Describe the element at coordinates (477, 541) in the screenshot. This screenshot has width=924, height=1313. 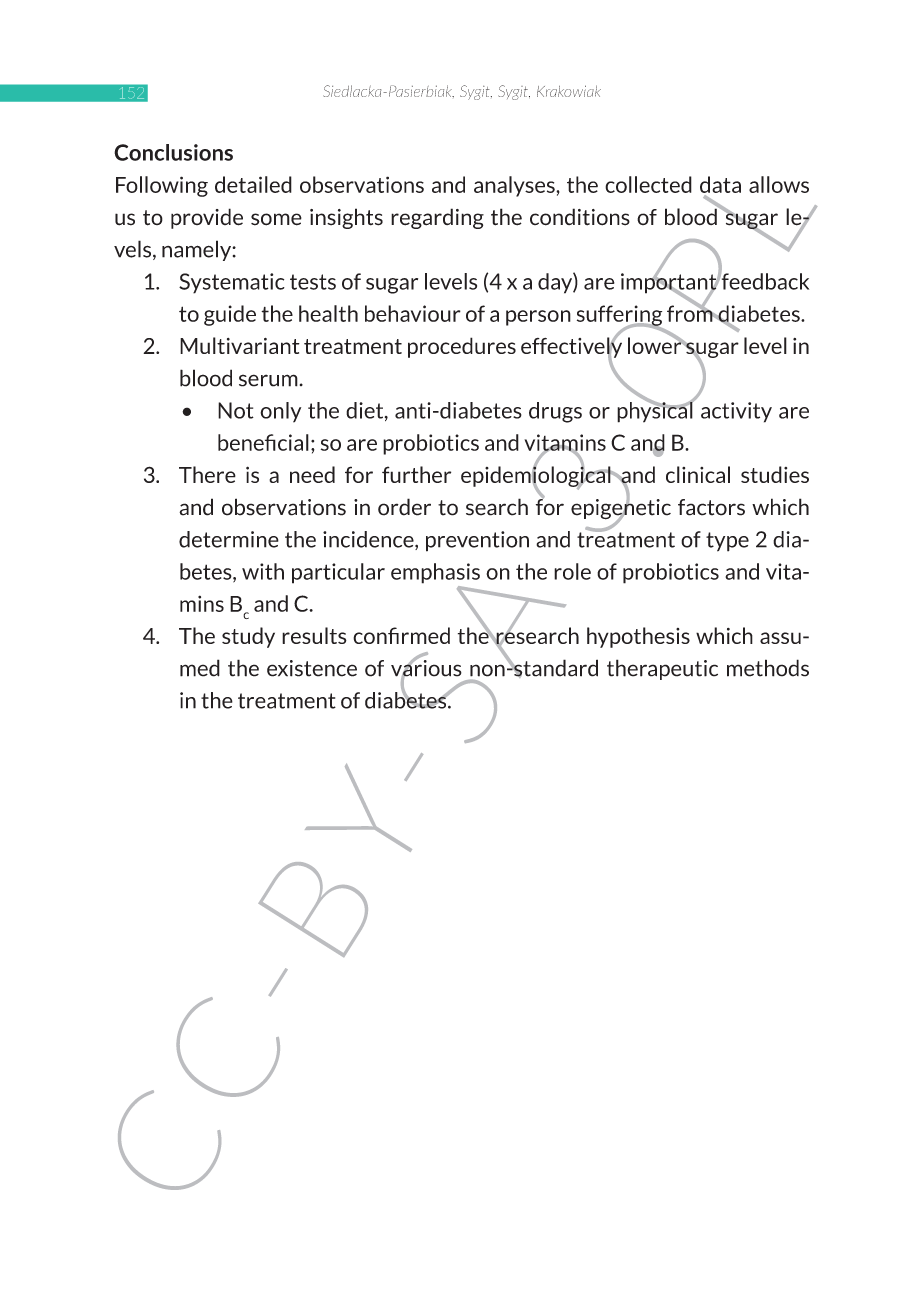
I see `prevention` at that location.
